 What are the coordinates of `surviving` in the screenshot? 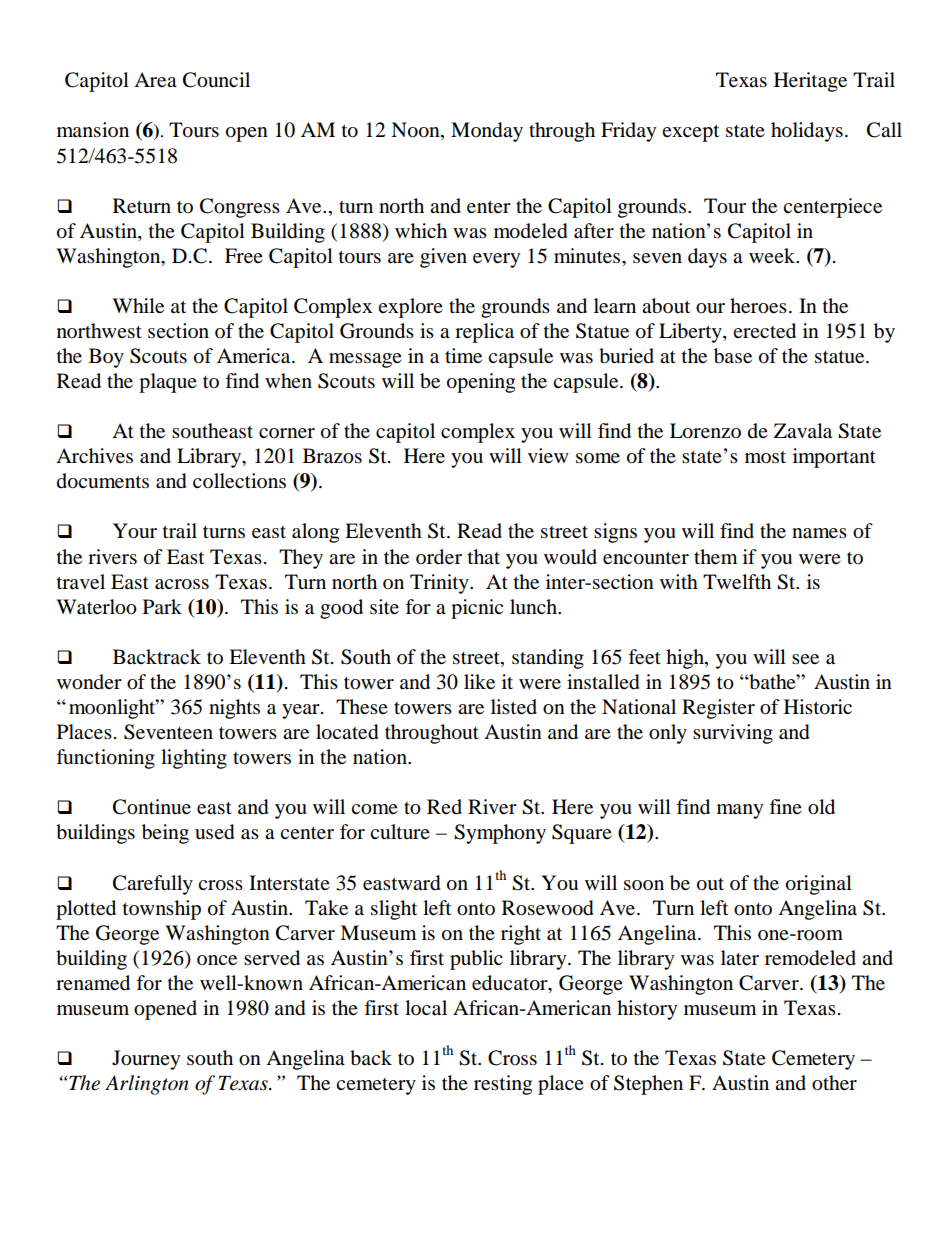 It's located at (733, 734).
